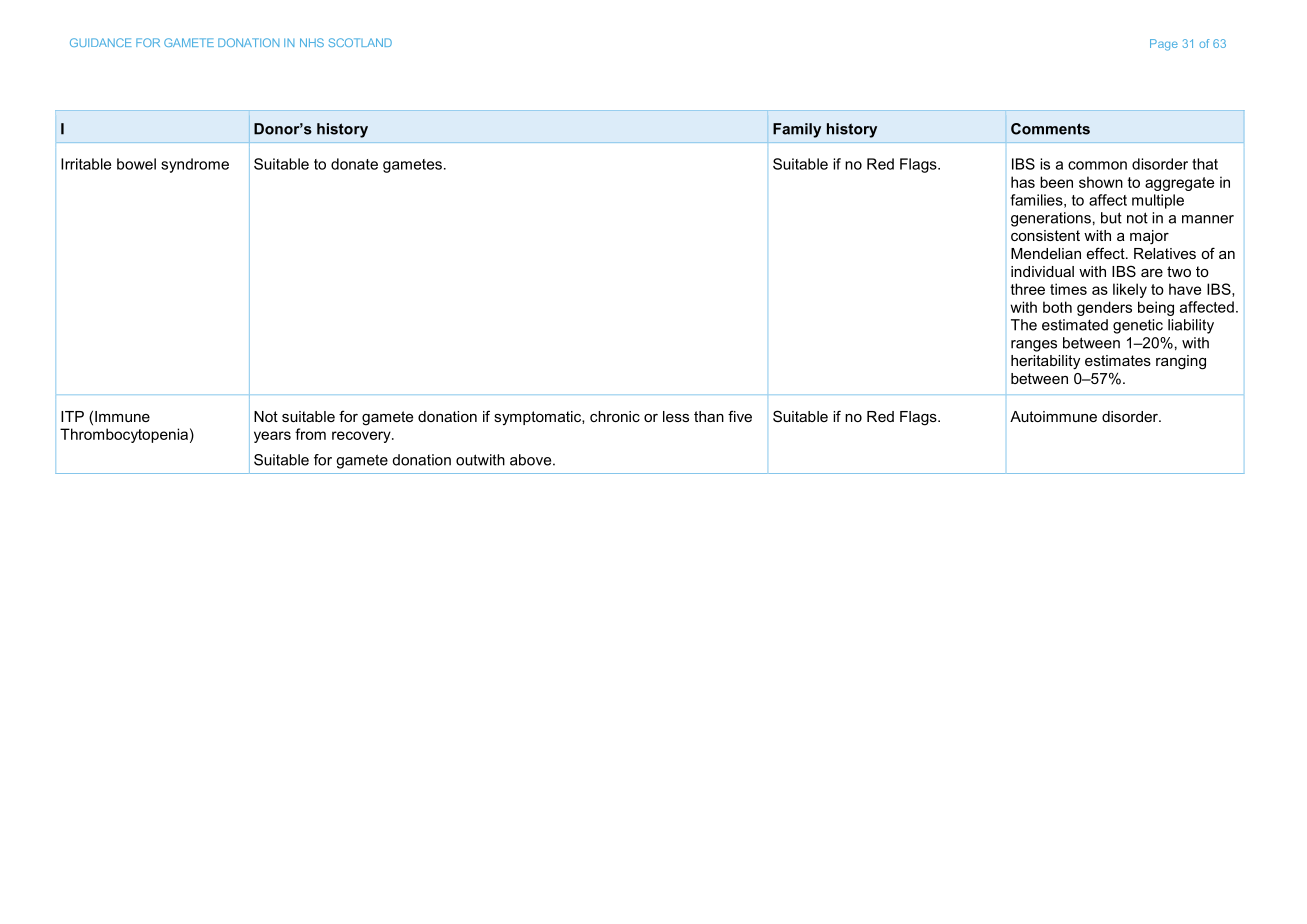  I want to click on five, so click(740, 416).
